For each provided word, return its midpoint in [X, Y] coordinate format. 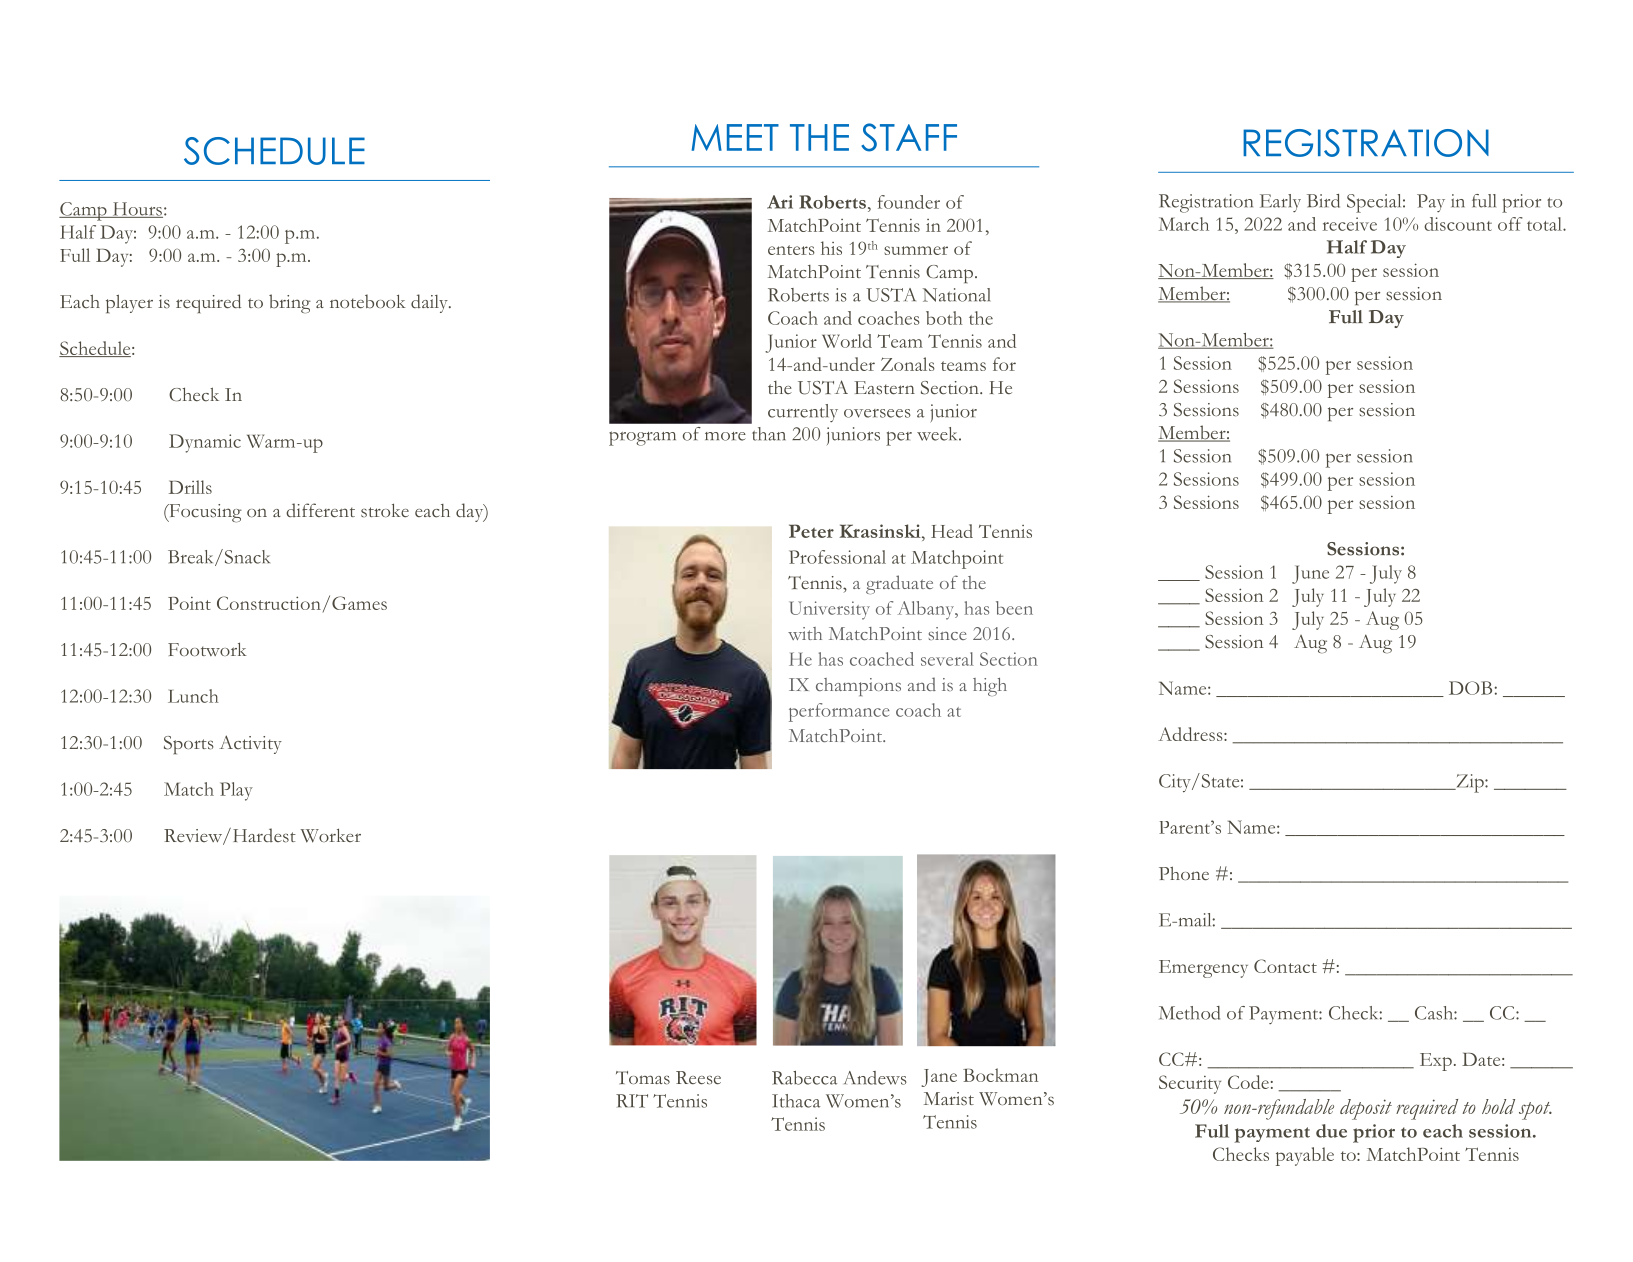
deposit [1366, 1109]
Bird [1323, 201]
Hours [136, 210]
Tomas [643, 1078]
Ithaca [796, 1101]
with [805, 633]
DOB [1472, 688]
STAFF [909, 137]
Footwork [207, 649]
